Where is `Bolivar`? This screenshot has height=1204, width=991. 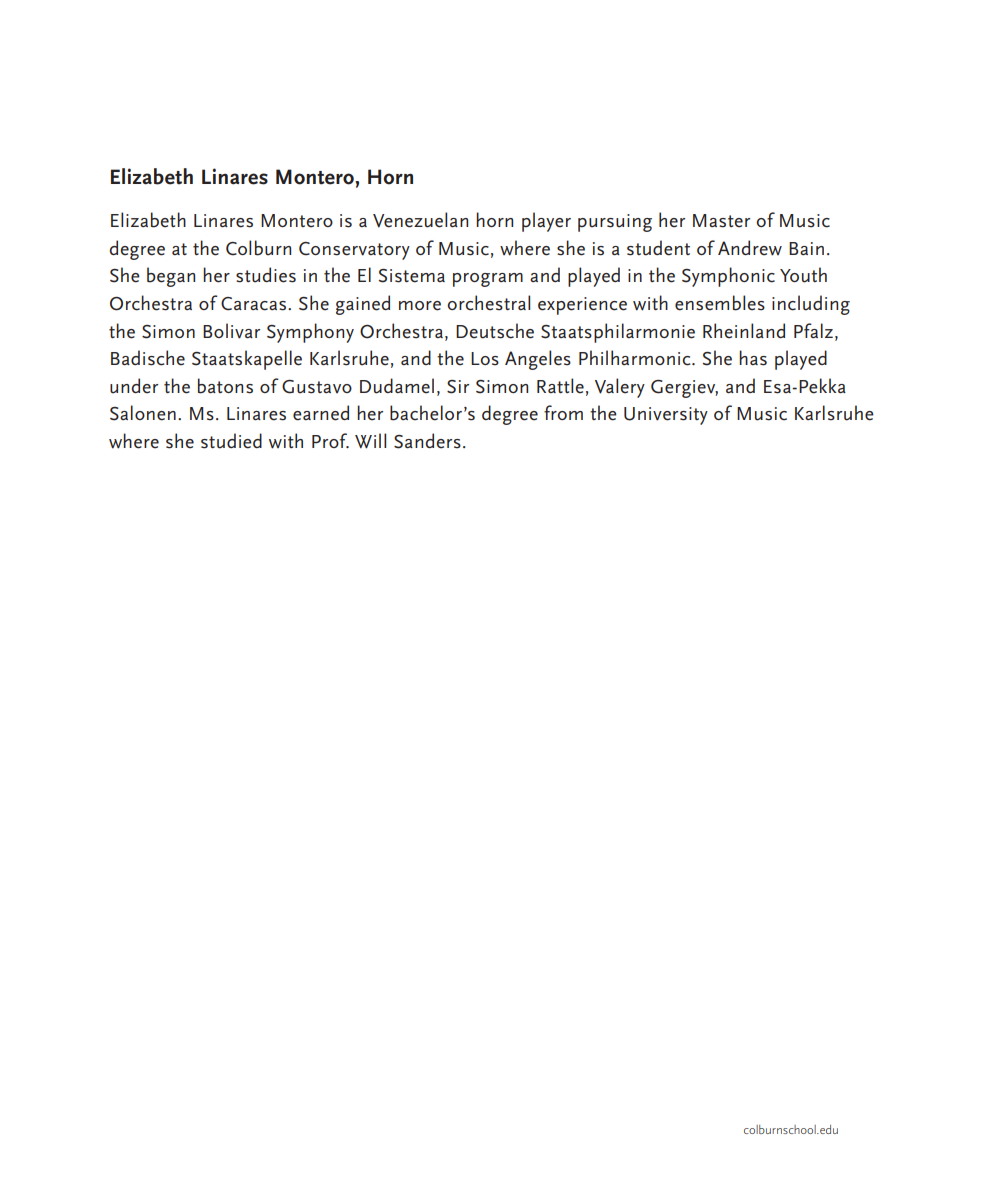 Bolivar is located at coordinates (231, 331).
